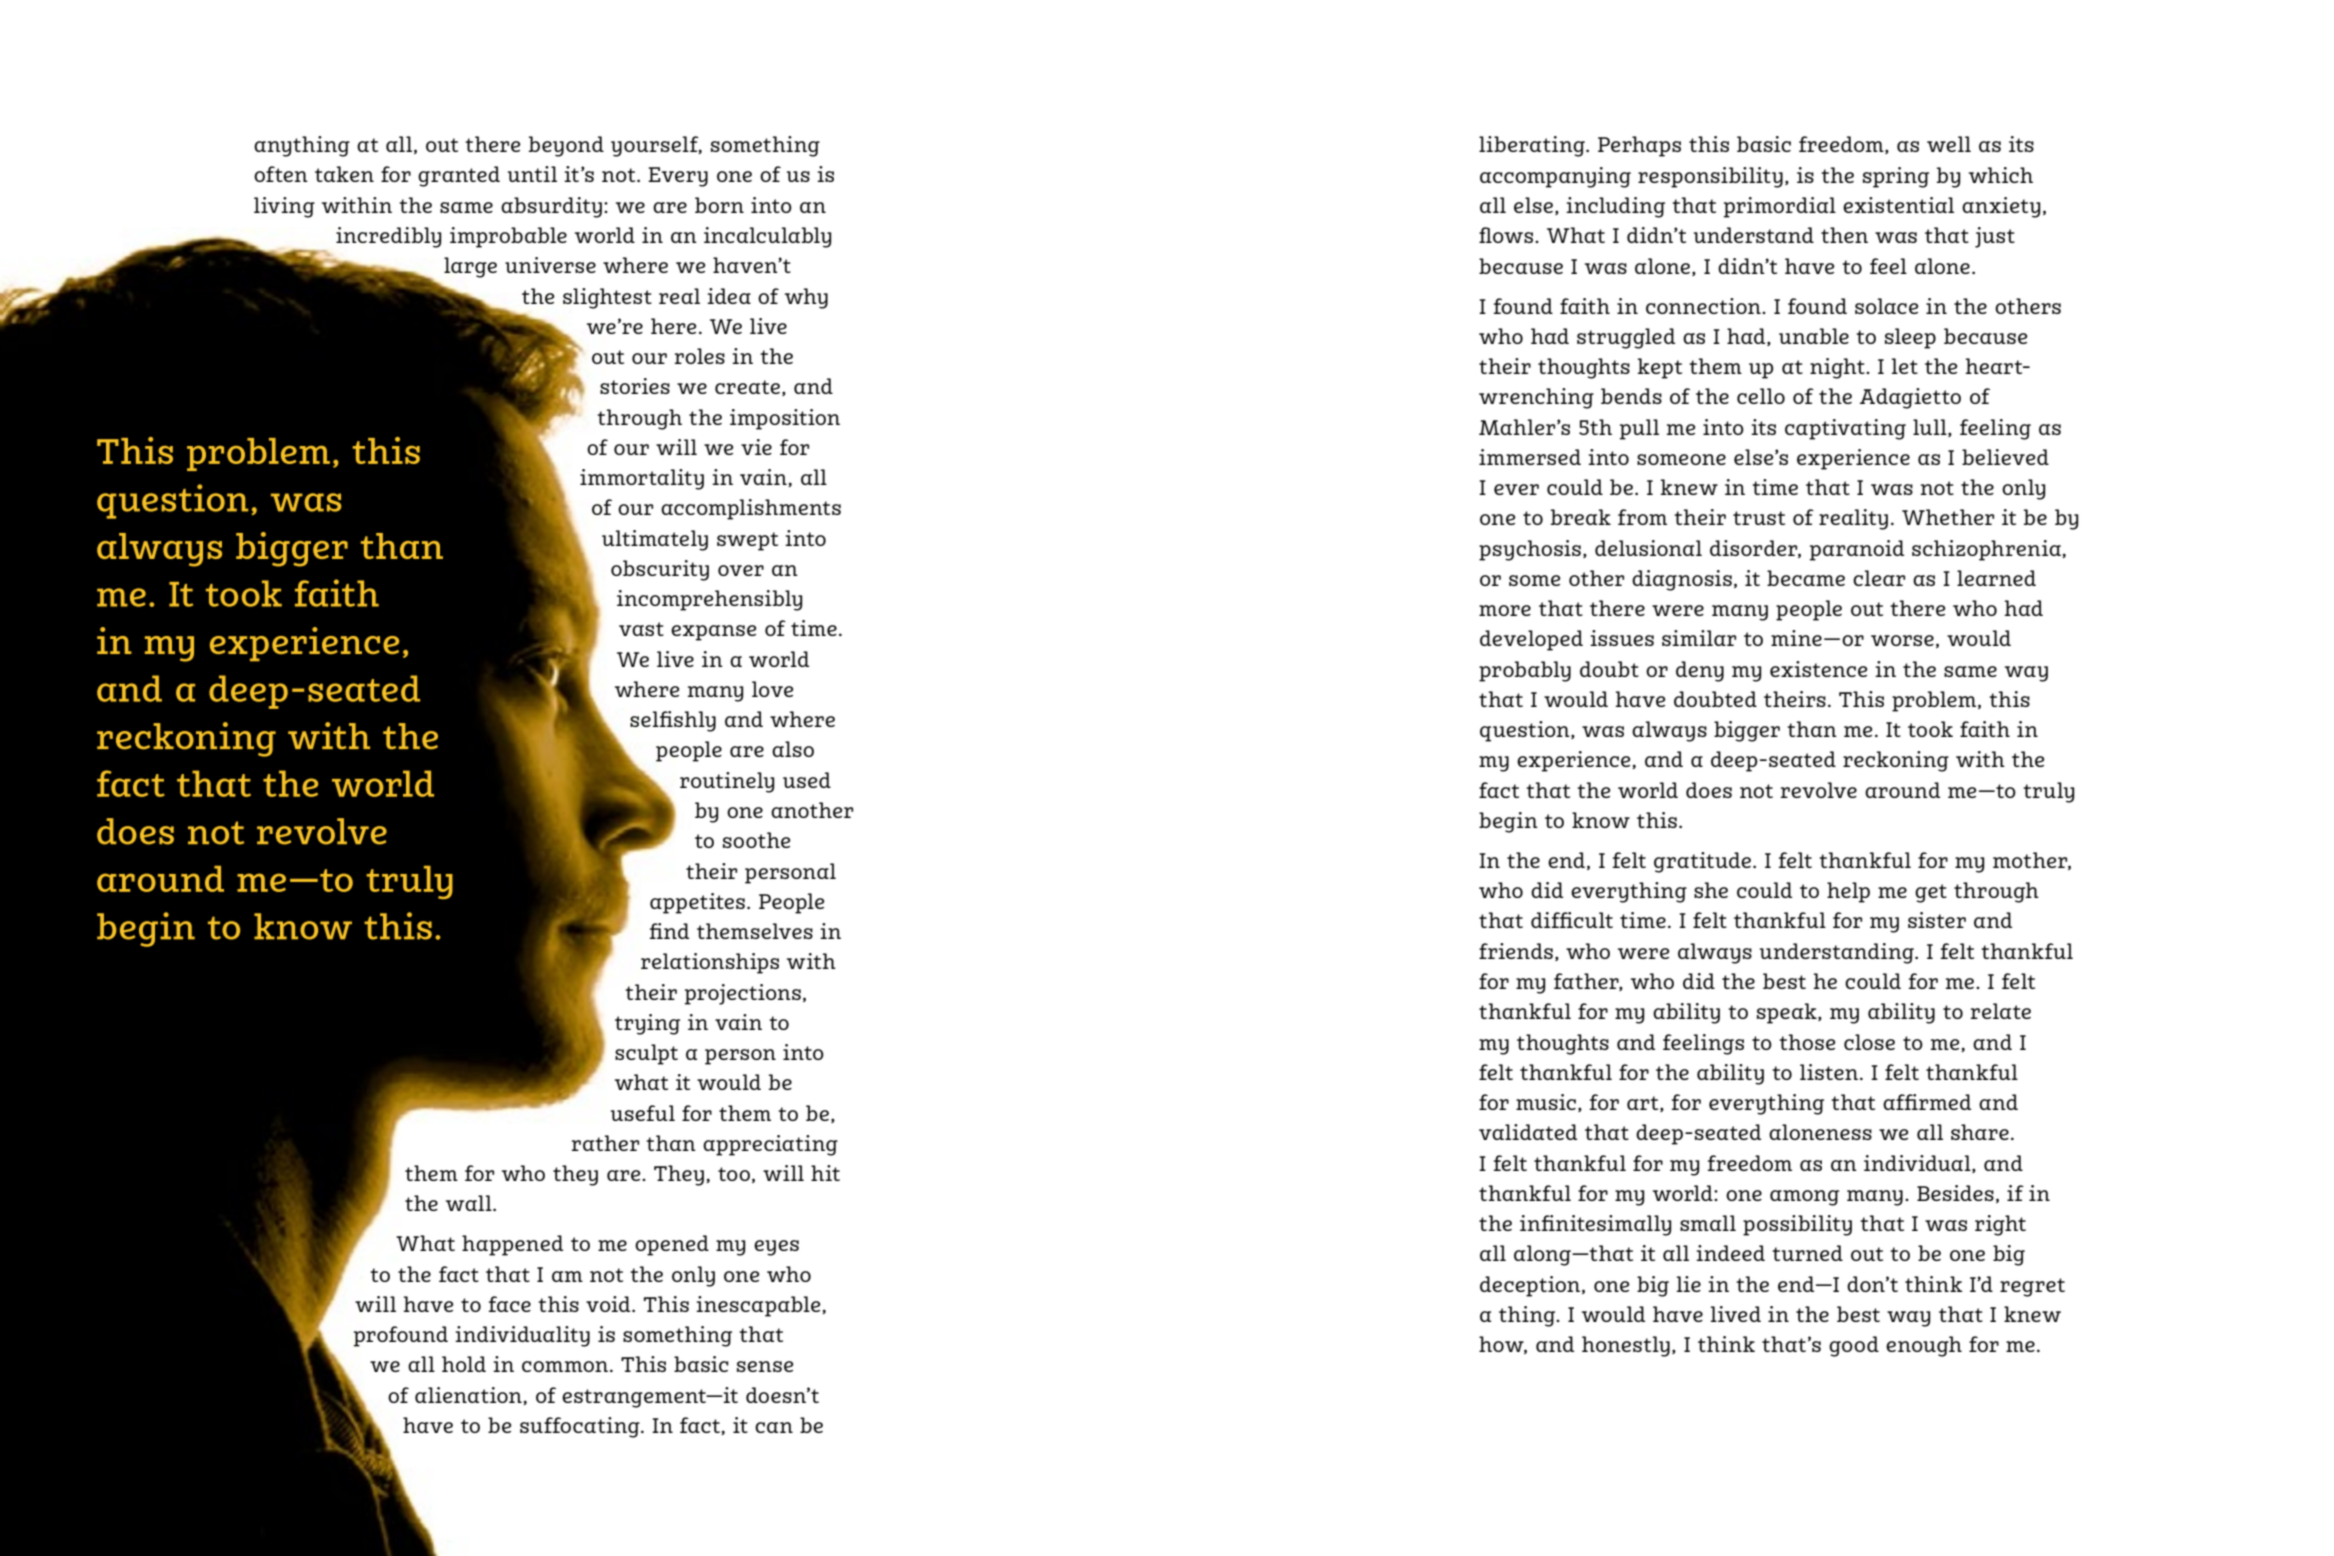 The height and width of the page is (1556, 2334). Describe the element at coordinates (459, 176) in the page. I see `granted` at that location.
